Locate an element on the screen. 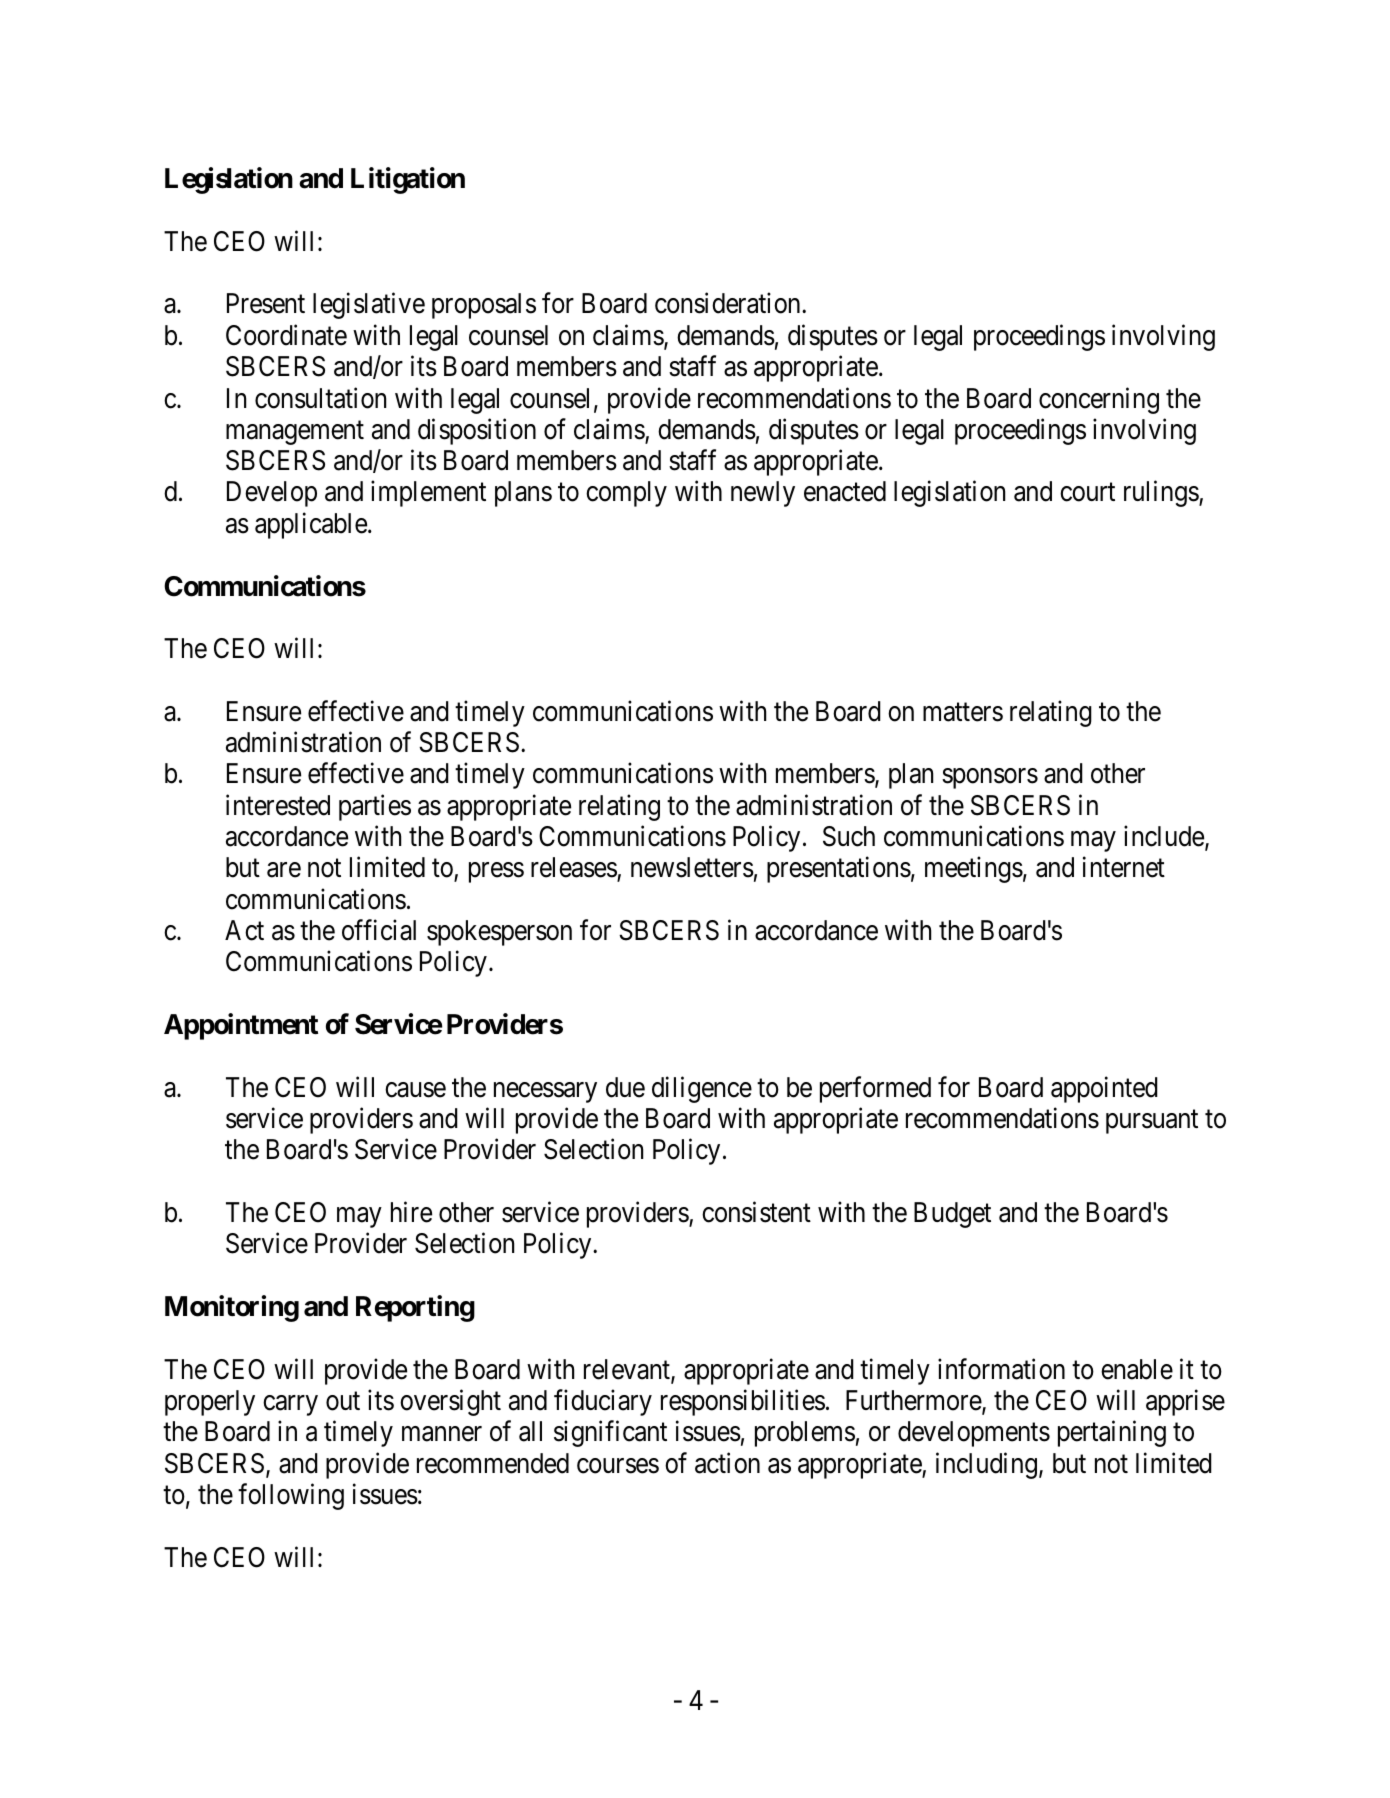 This screenshot has width=1390, height=1798. court is located at coordinates (1087, 493).
